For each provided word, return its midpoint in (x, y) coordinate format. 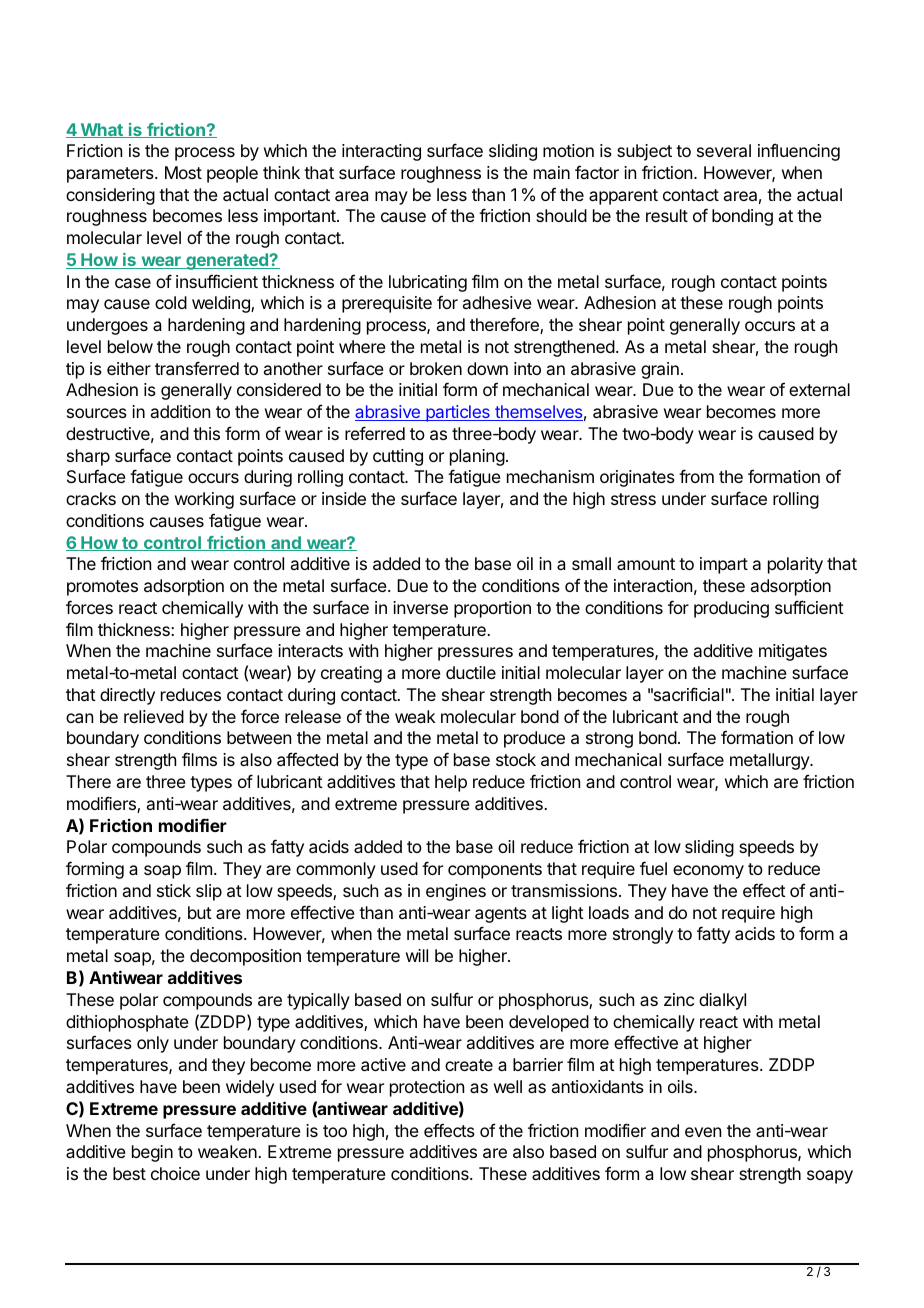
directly (127, 696)
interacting (381, 152)
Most (183, 172)
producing (731, 609)
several (724, 150)
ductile (471, 672)
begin (152, 1153)
